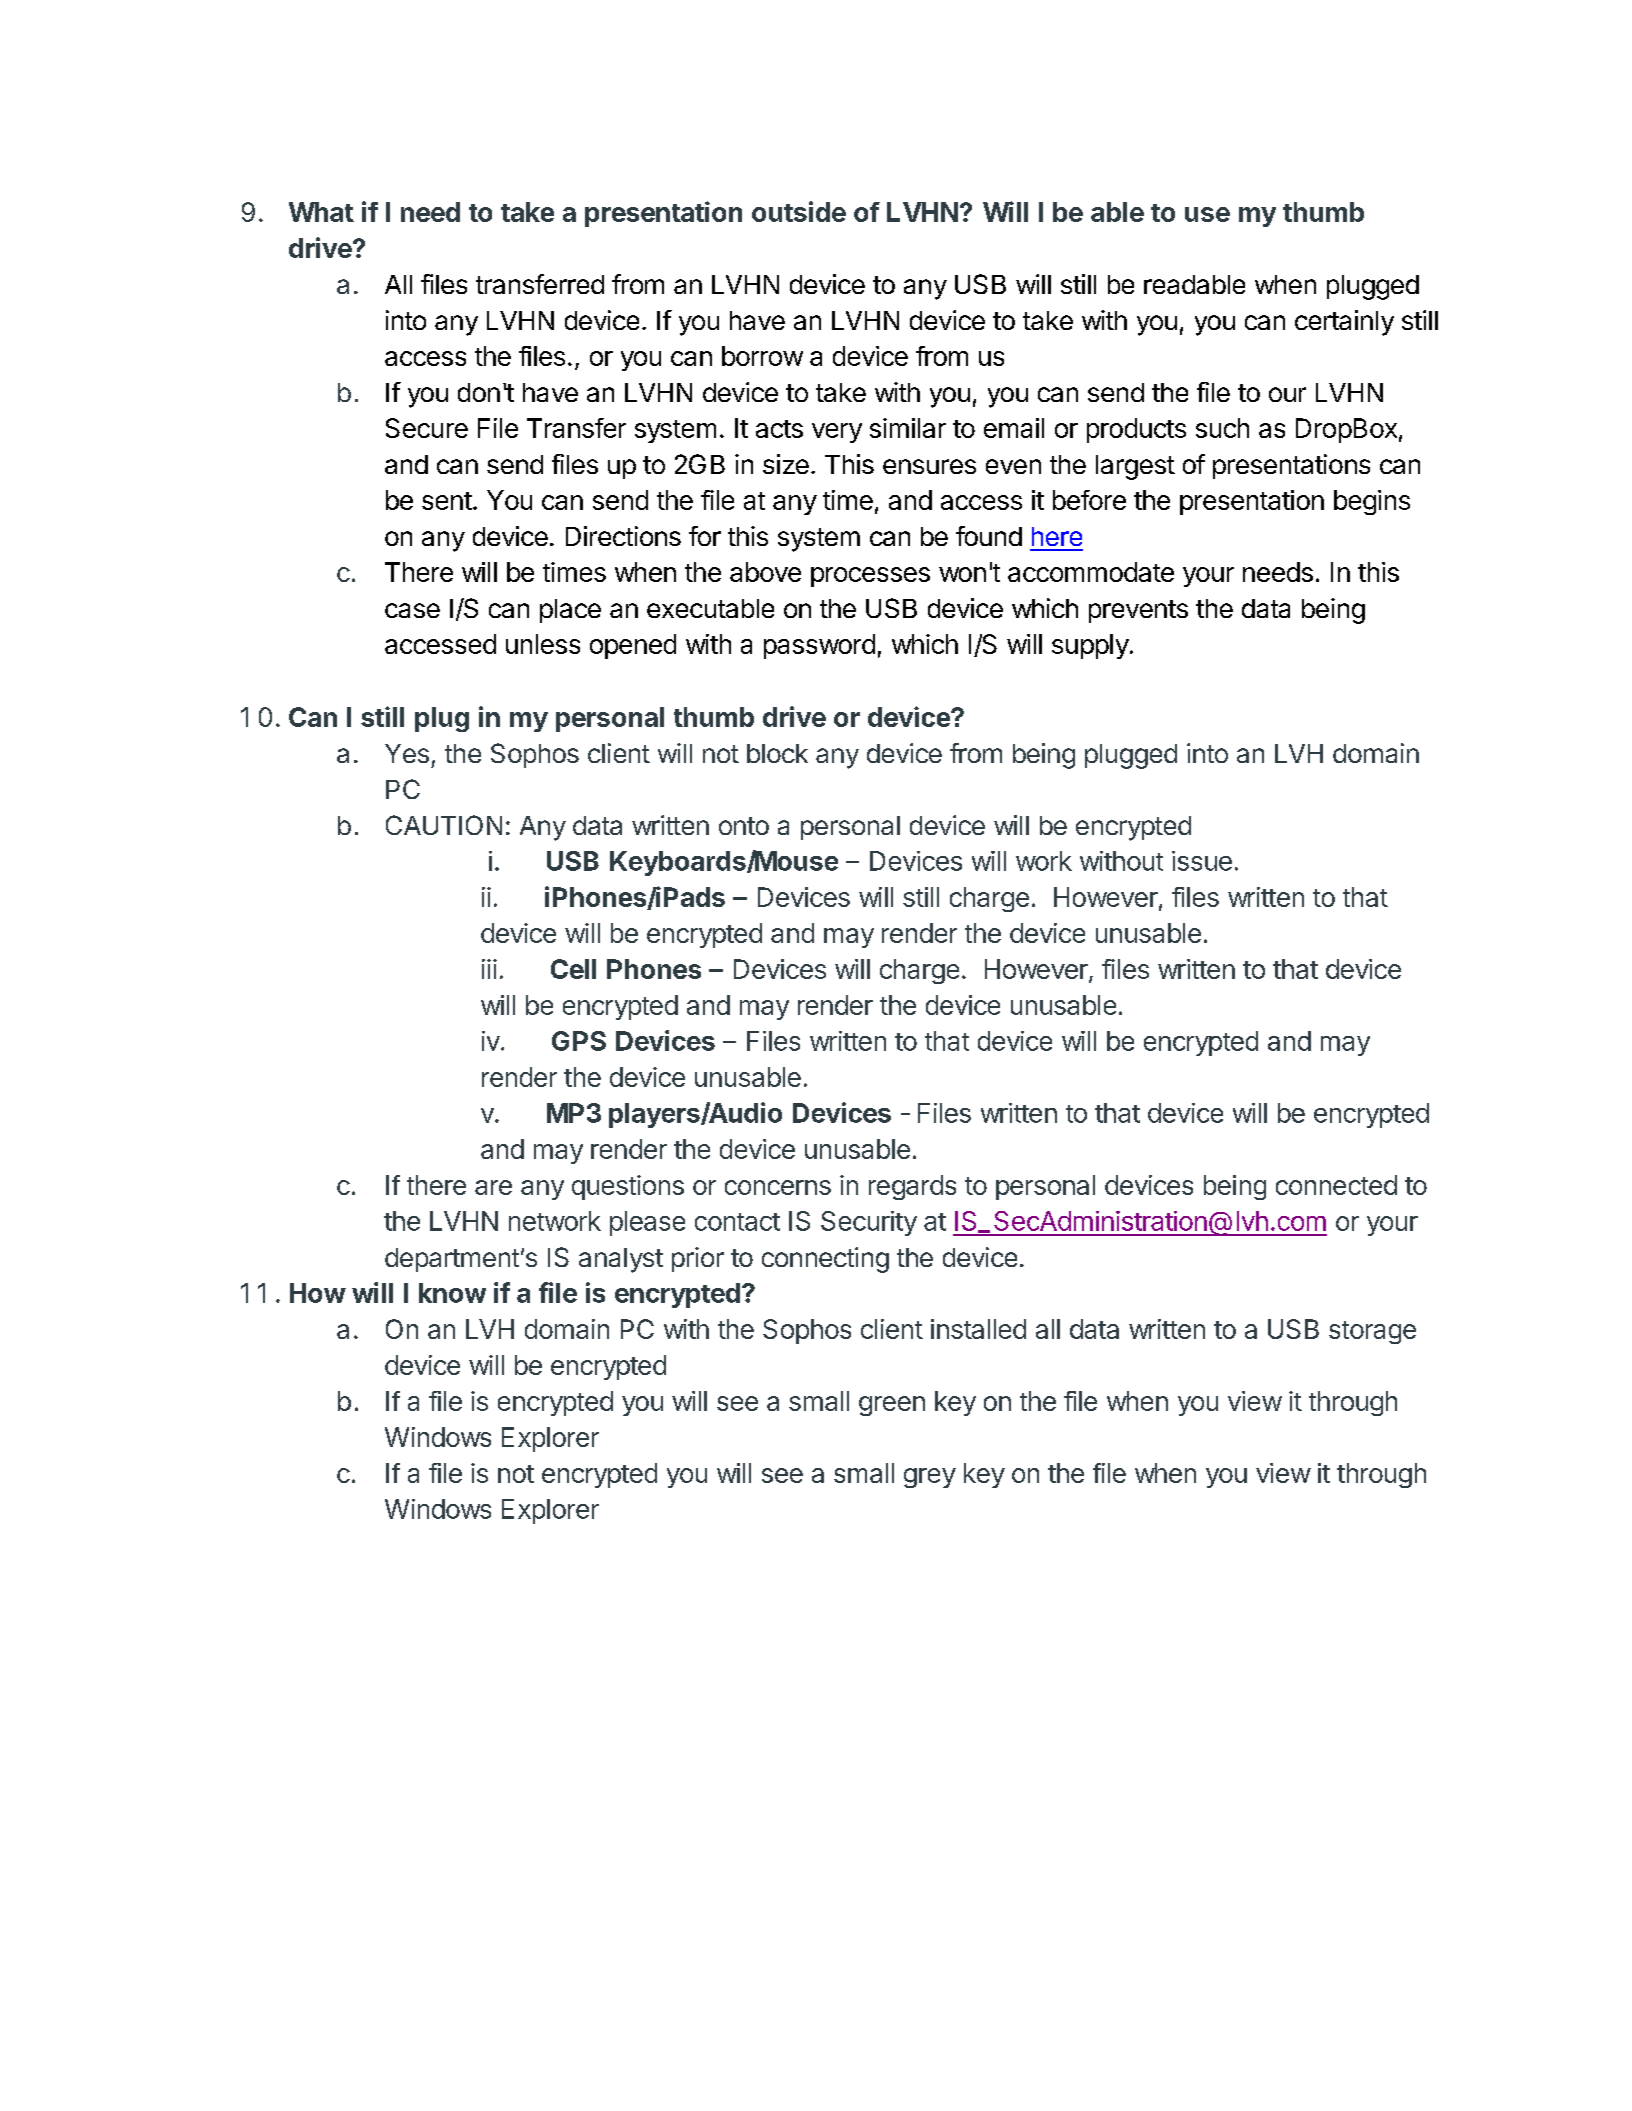 This screenshot has width=1632, height=2111. What do you see at coordinates (444, 825) in the screenshot?
I see `CAUTION` at bounding box center [444, 825].
